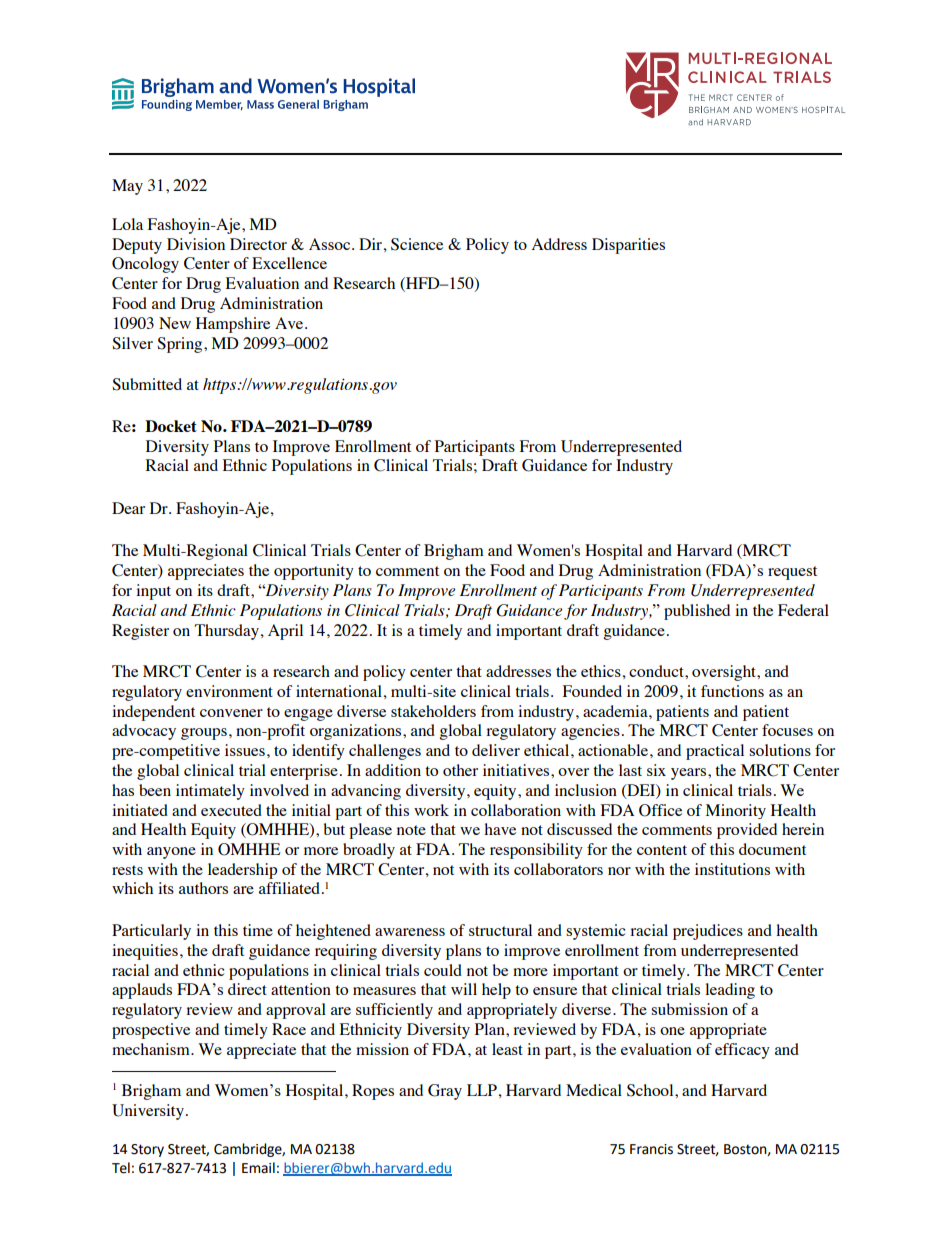 The height and width of the screenshot is (1233, 952). What do you see at coordinates (417, 244) in the screenshot?
I see `Science` at bounding box center [417, 244].
